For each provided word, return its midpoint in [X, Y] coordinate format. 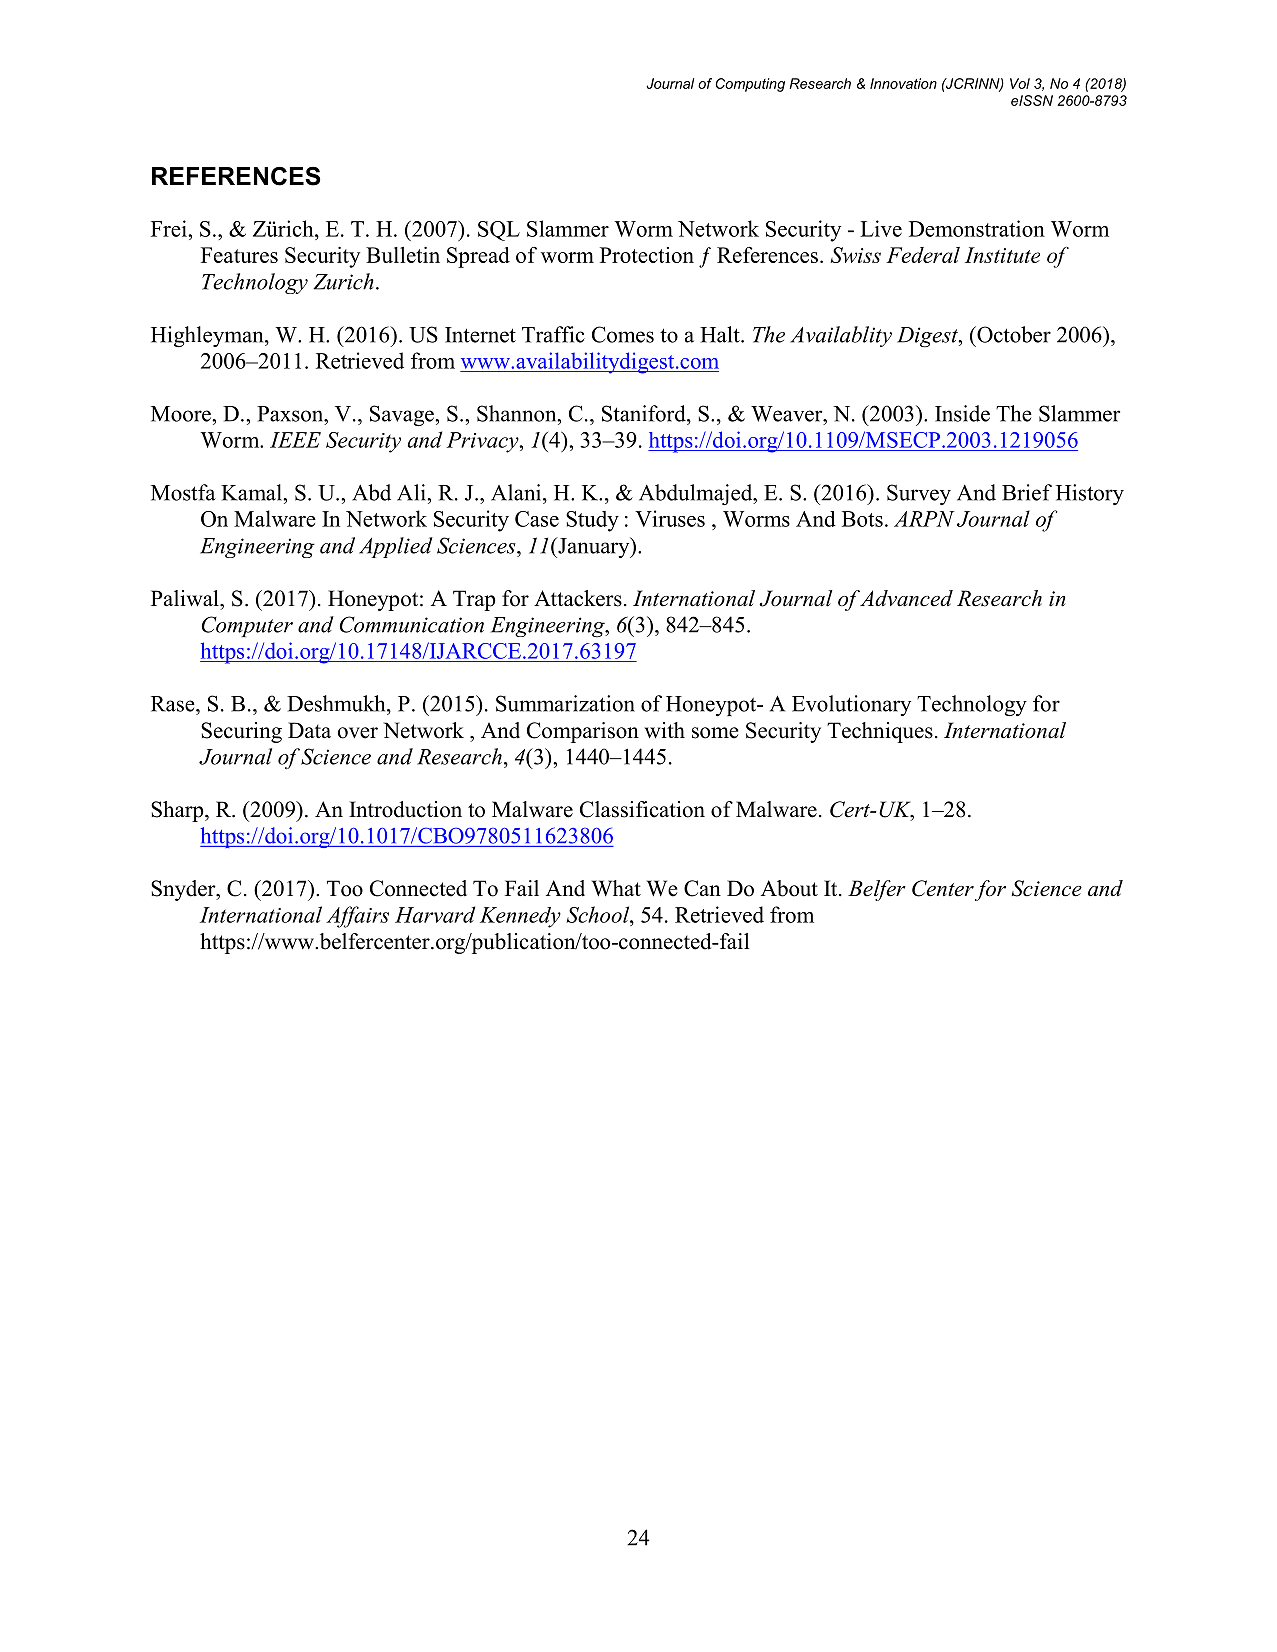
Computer [247, 626]
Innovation [903, 83]
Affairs [357, 917]
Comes [623, 334]
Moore [182, 414]
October [1013, 334]
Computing [750, 85]
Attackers [578, 598]
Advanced [906, 598]
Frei [170, 228]
